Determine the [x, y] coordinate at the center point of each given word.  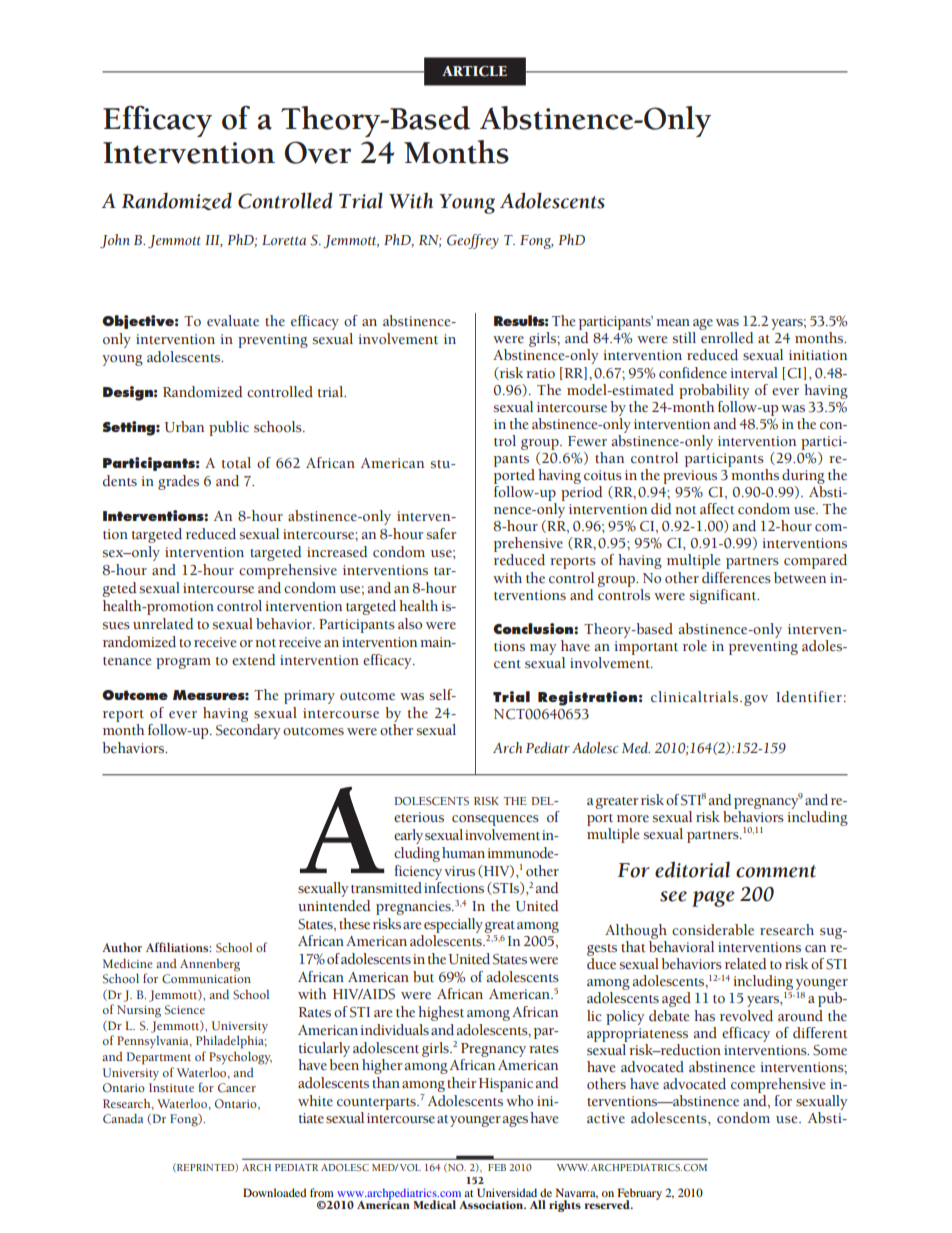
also [410, 624]
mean [673, 322]
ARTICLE [474, 71]
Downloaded [274, 1192]
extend [254, 660]
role [695, 646]
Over [318, 152]
